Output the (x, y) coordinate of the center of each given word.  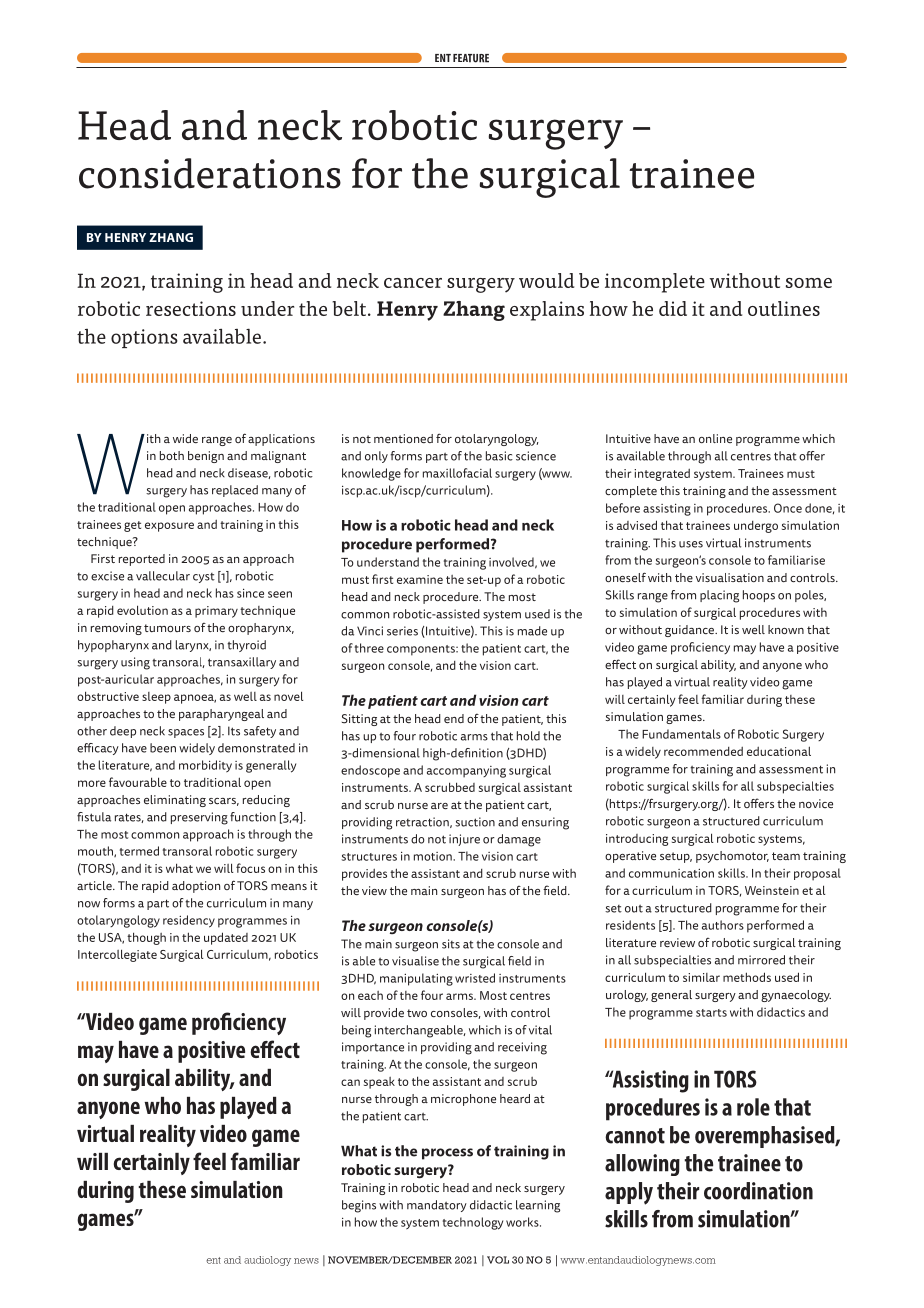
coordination (758, 1191)
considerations (210, 173)
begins (359, 1206)
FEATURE (471, 58)
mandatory (437, 1206)
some (809, 283)
